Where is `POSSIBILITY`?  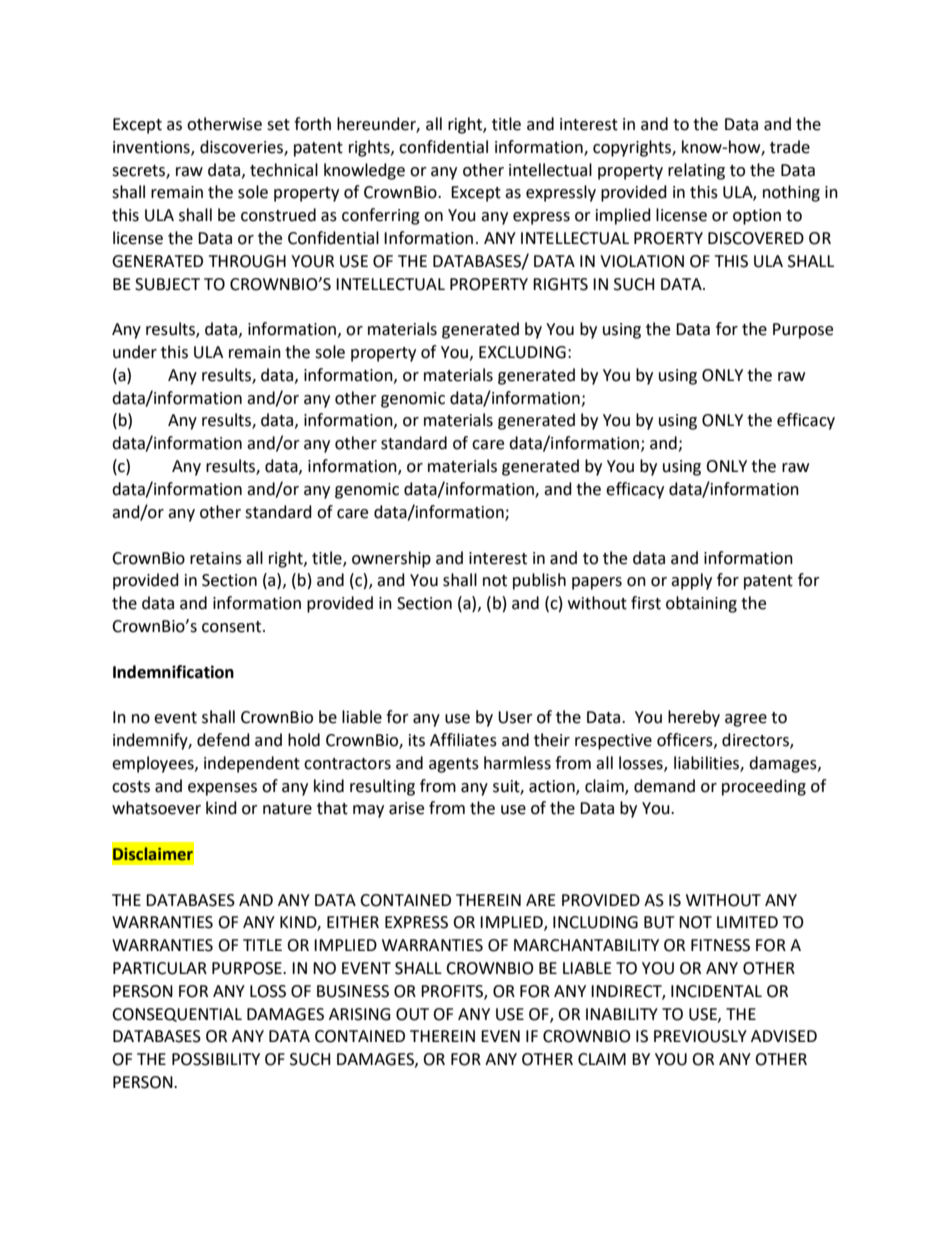
POSSIBILITY is located at coordinates (216, 1059).
